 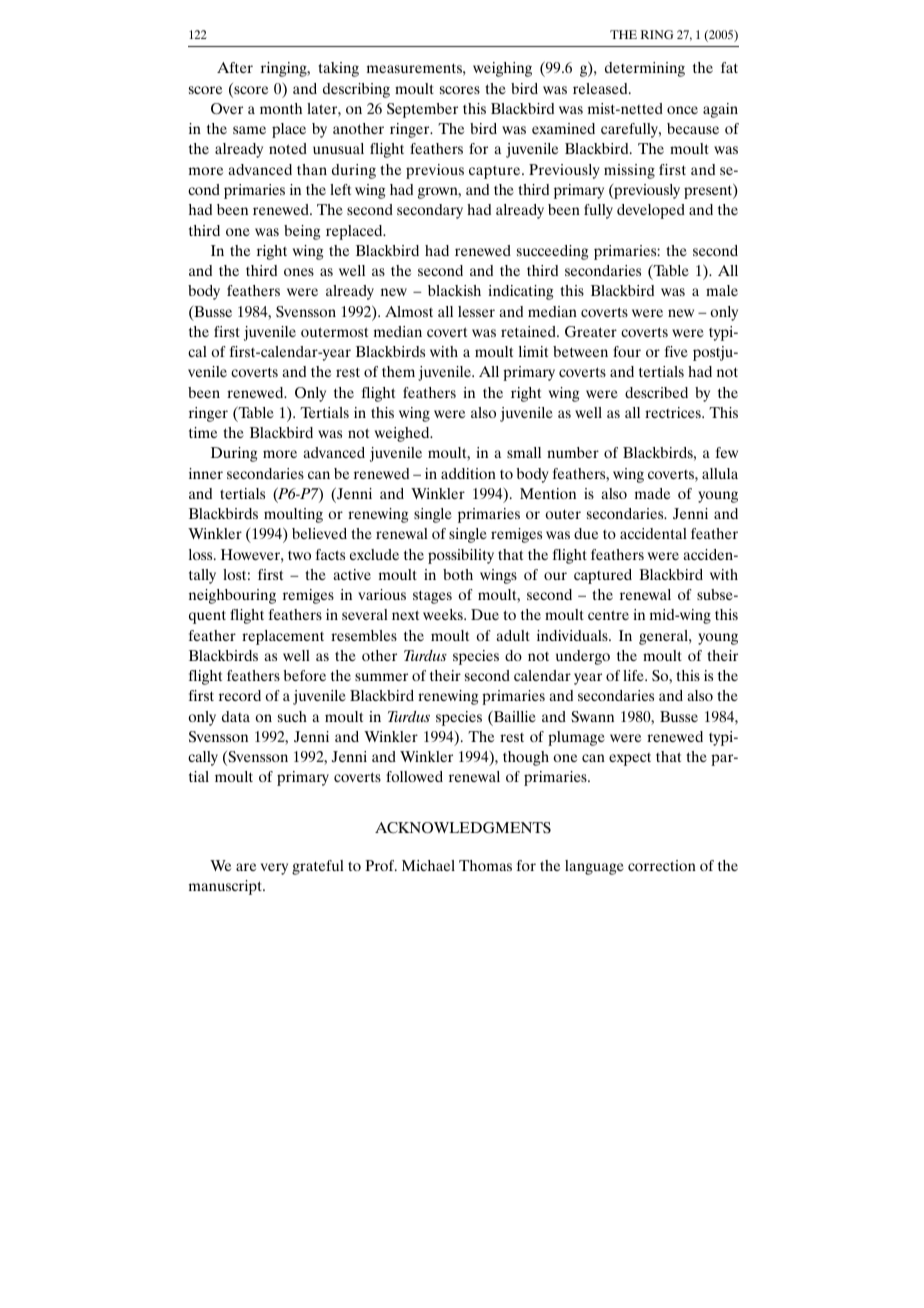 What do you see at coordinates (299, 272) in the document?
I see `ones` at bounding box center [299, 272].
